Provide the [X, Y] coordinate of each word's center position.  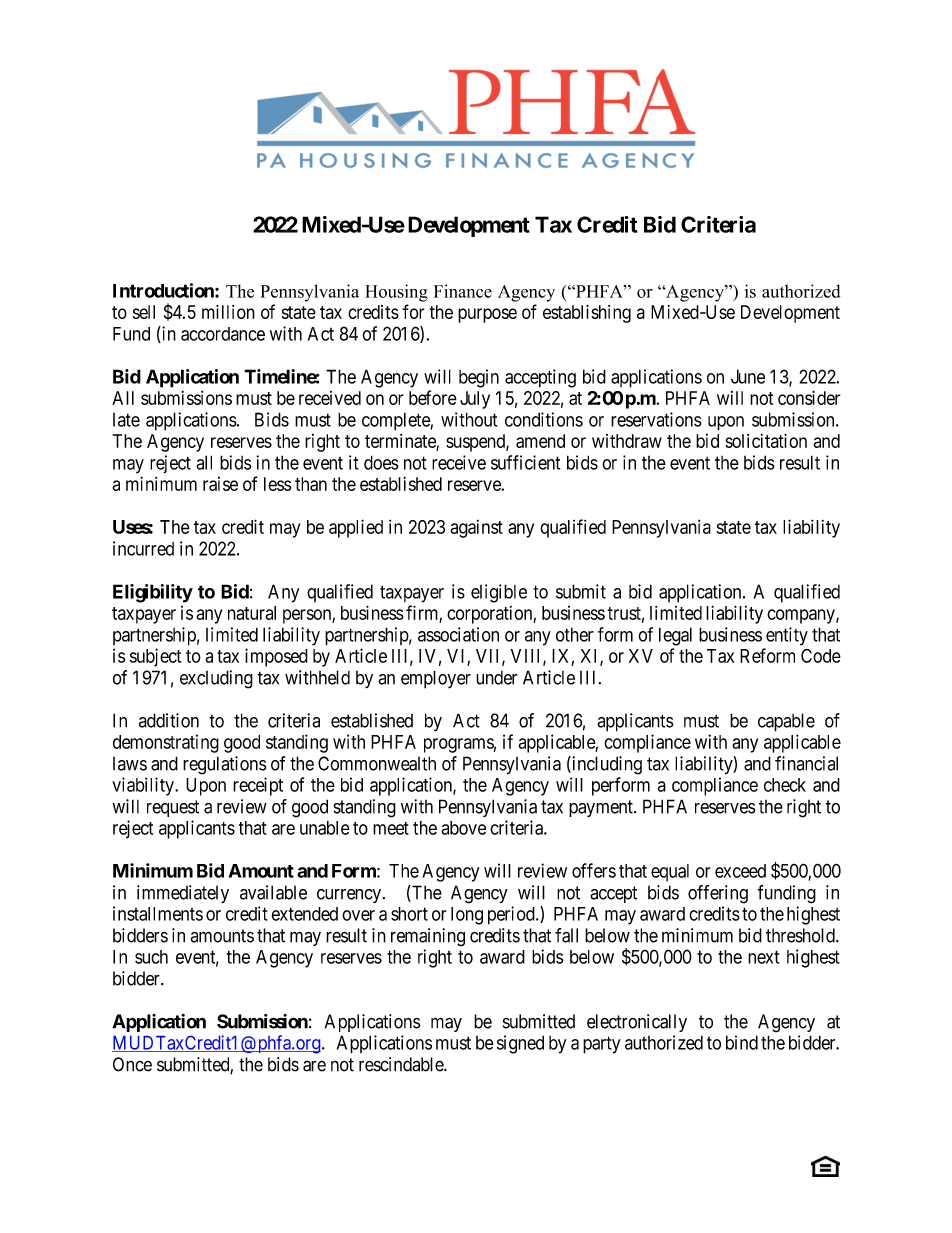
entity [787, 636]
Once [132, 1064]
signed [520, 1044]
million [228, 312]
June [748, 376]
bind [742, 1042]
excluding [216, 679]
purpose [487, 315]
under [497, 678]
